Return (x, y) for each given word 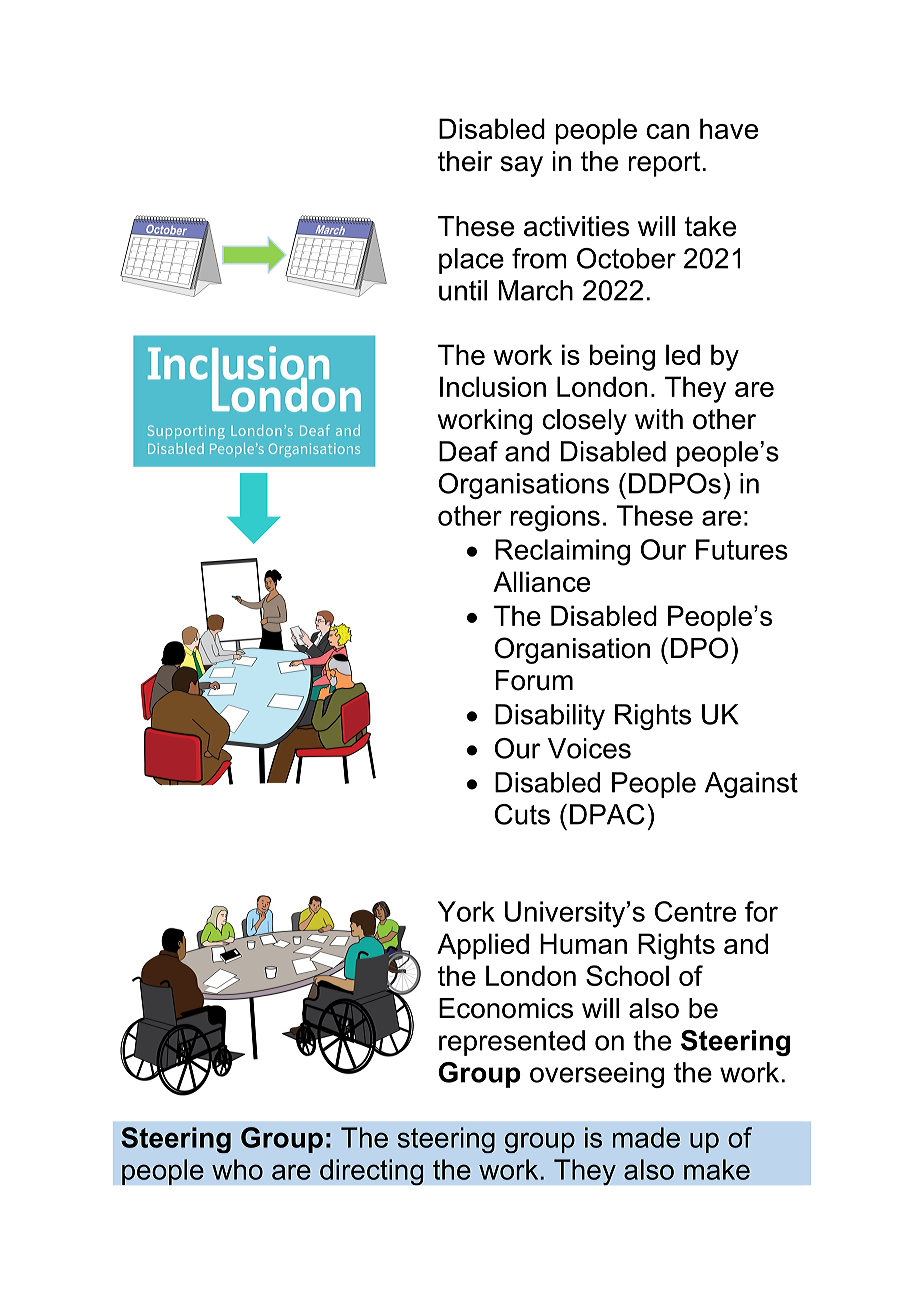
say (522, 166)
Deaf (468, 451)
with (659, 419)
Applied (483, 946)
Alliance (541, 581)
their (465, 161)
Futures (742, 549)
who (237, 1169)
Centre (695, 911)
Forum (534, 680)
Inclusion (493, 386)
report (664, 164)
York (466, 911)
